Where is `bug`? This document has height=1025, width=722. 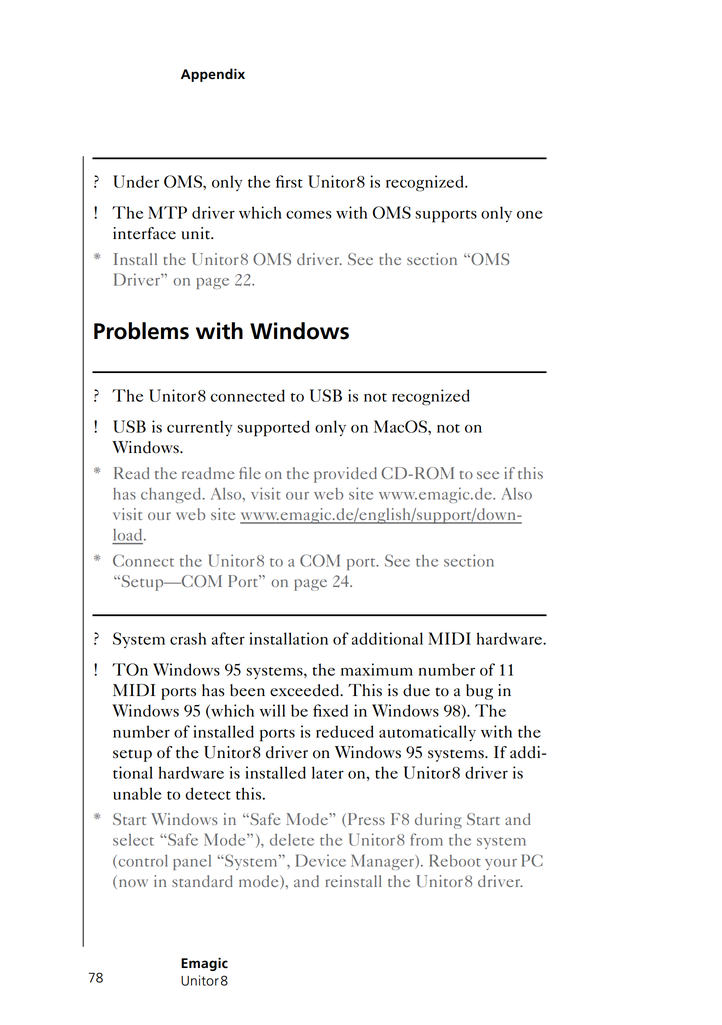
bug is located at coordinates (479, 692).
